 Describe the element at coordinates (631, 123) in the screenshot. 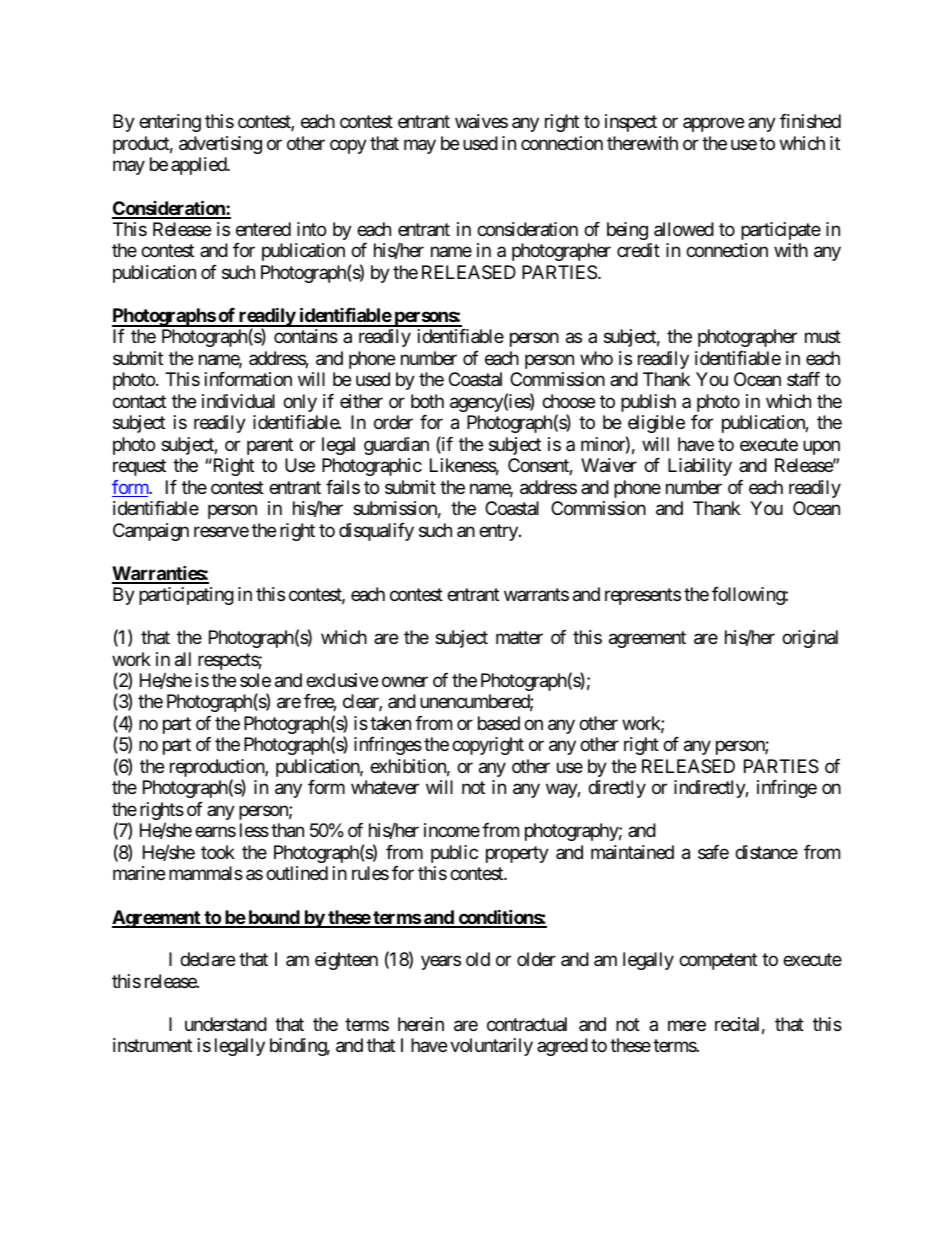

I see `inspect` at that location.
